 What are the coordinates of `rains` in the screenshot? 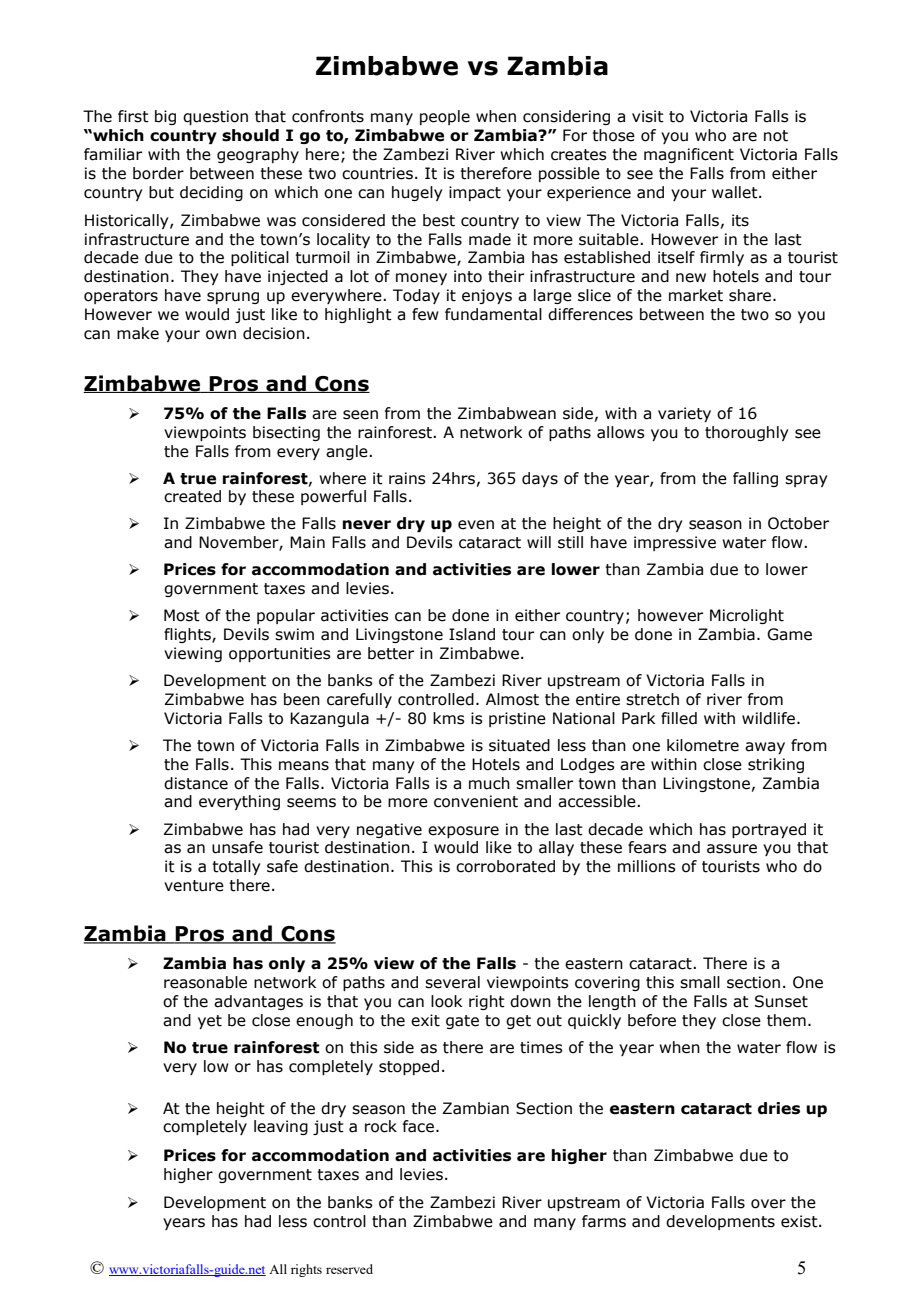 It's located at (407, 478).
